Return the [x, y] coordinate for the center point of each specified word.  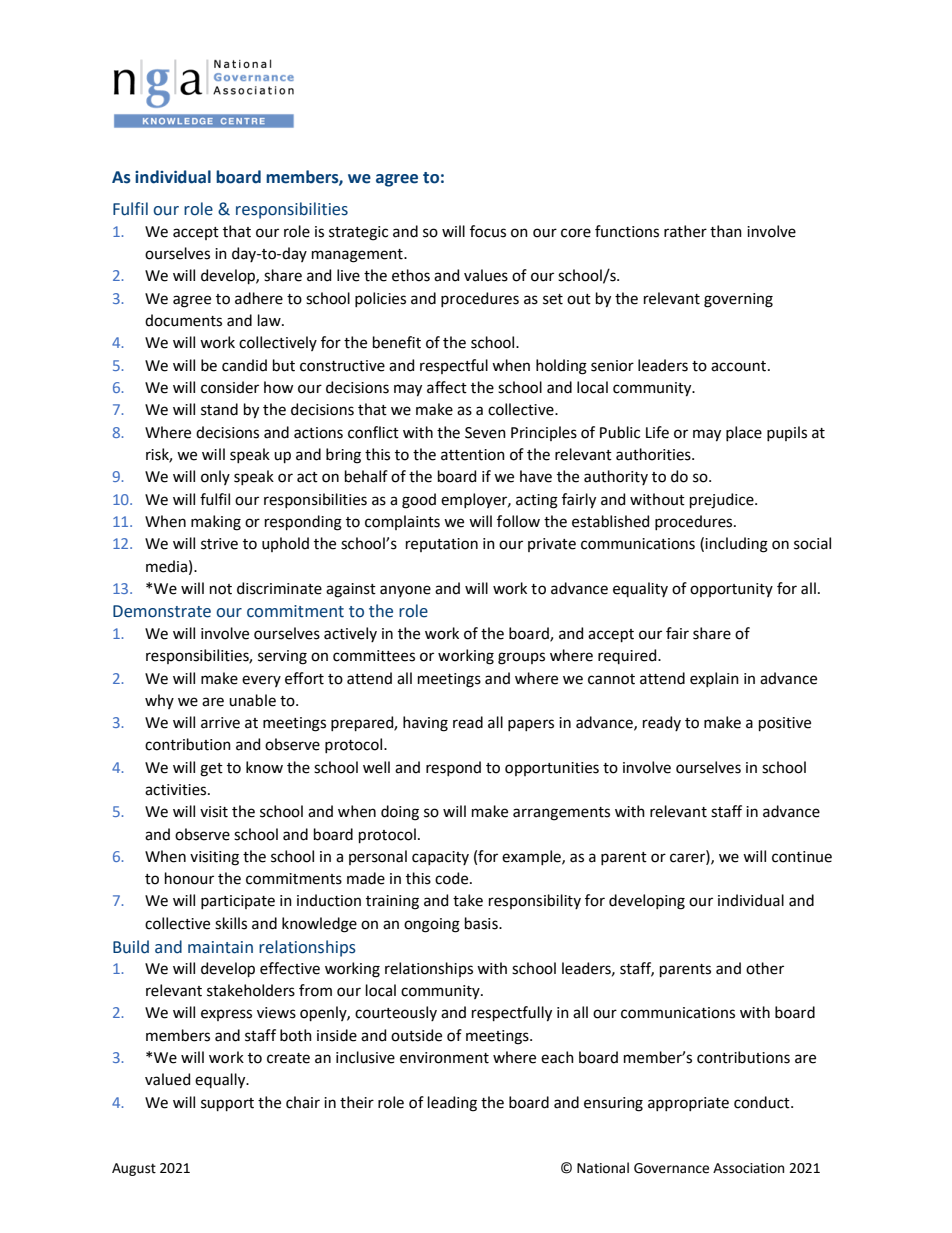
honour [189, 878]
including [736, 545]
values [486, 275]
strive [219, 544]
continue [802, 857]
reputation [442, 545]
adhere [259, 298]
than [726, 231]
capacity [440, 858]
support [227, 1104]
